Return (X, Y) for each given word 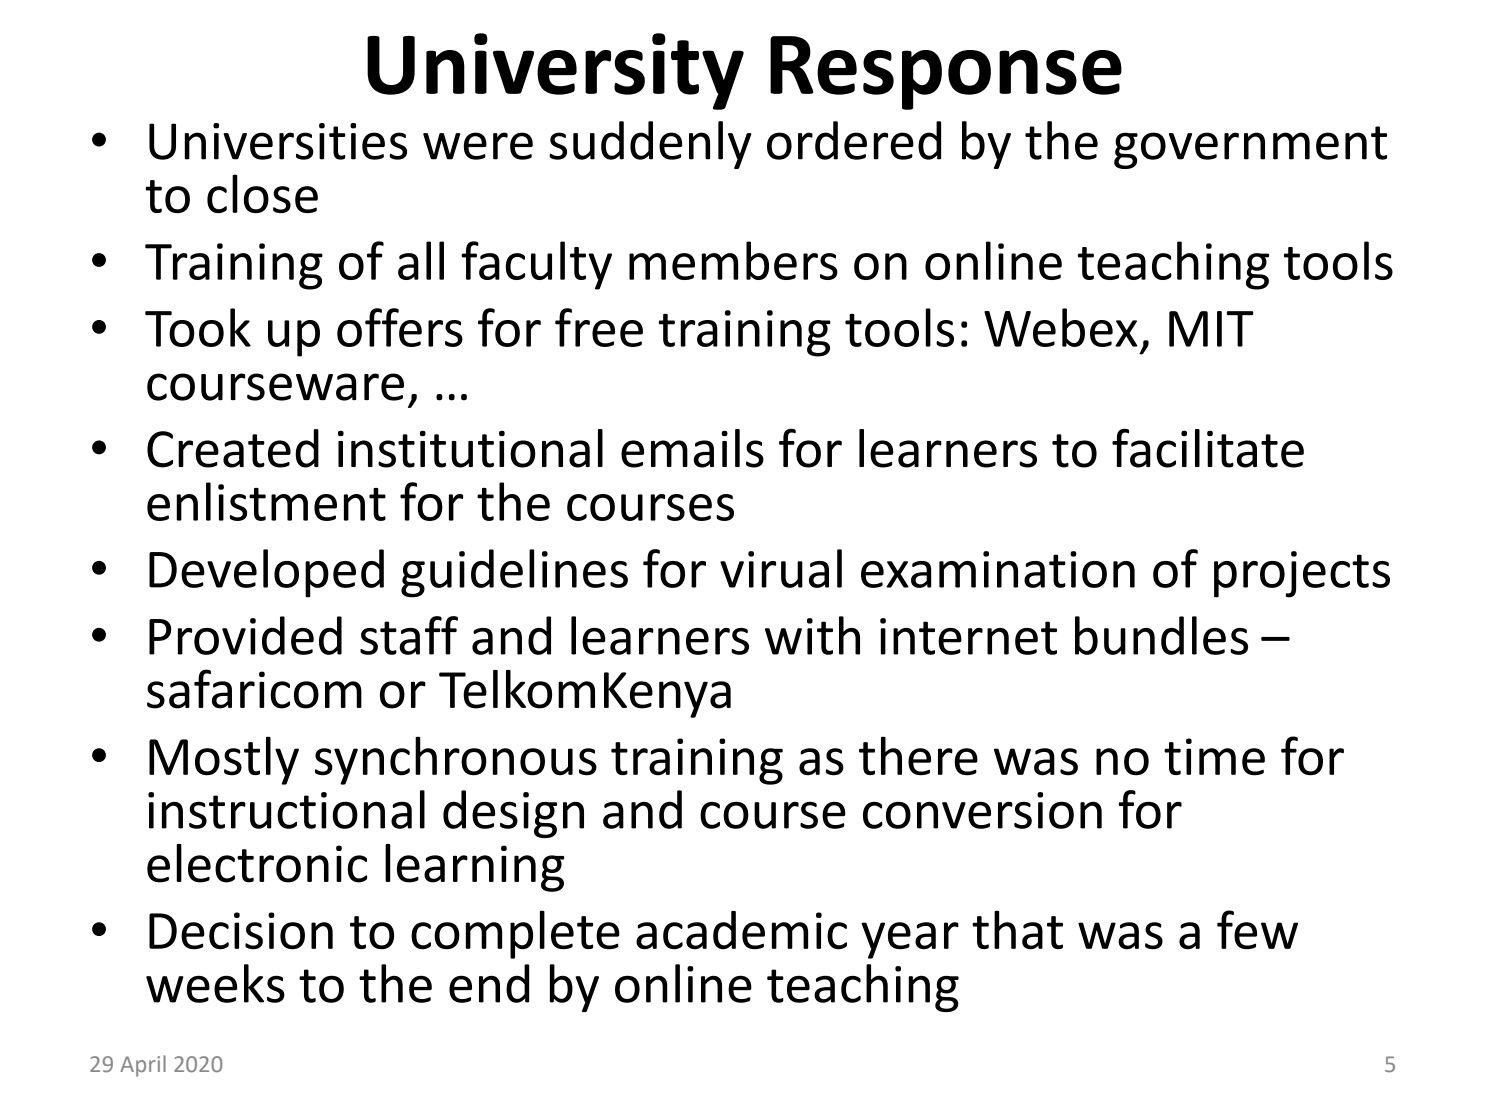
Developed (266, 573)
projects (1302, 574)
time (1214, 757)
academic (741, 930)
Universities (278, 141)
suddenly (650, 145)
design (513, 814)
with (812, 635)
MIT (1211, 329)
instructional (286, 809)
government (1250, 147)
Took (198, 327)
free (599, 327)
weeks (215, 983)
